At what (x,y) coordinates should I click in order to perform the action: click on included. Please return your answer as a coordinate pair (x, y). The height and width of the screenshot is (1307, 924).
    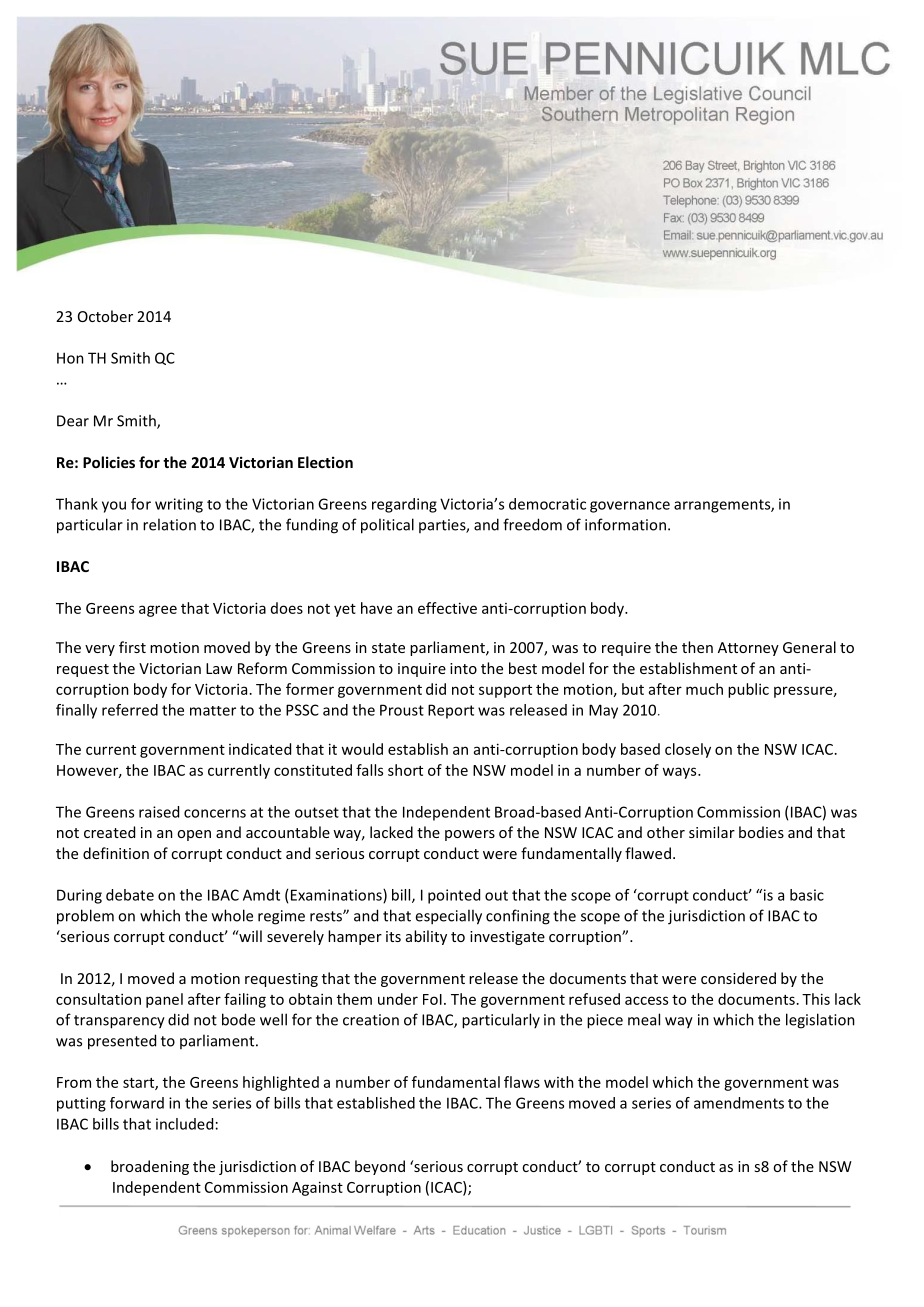
    Looking at the image, I should click on (184, 1124).
